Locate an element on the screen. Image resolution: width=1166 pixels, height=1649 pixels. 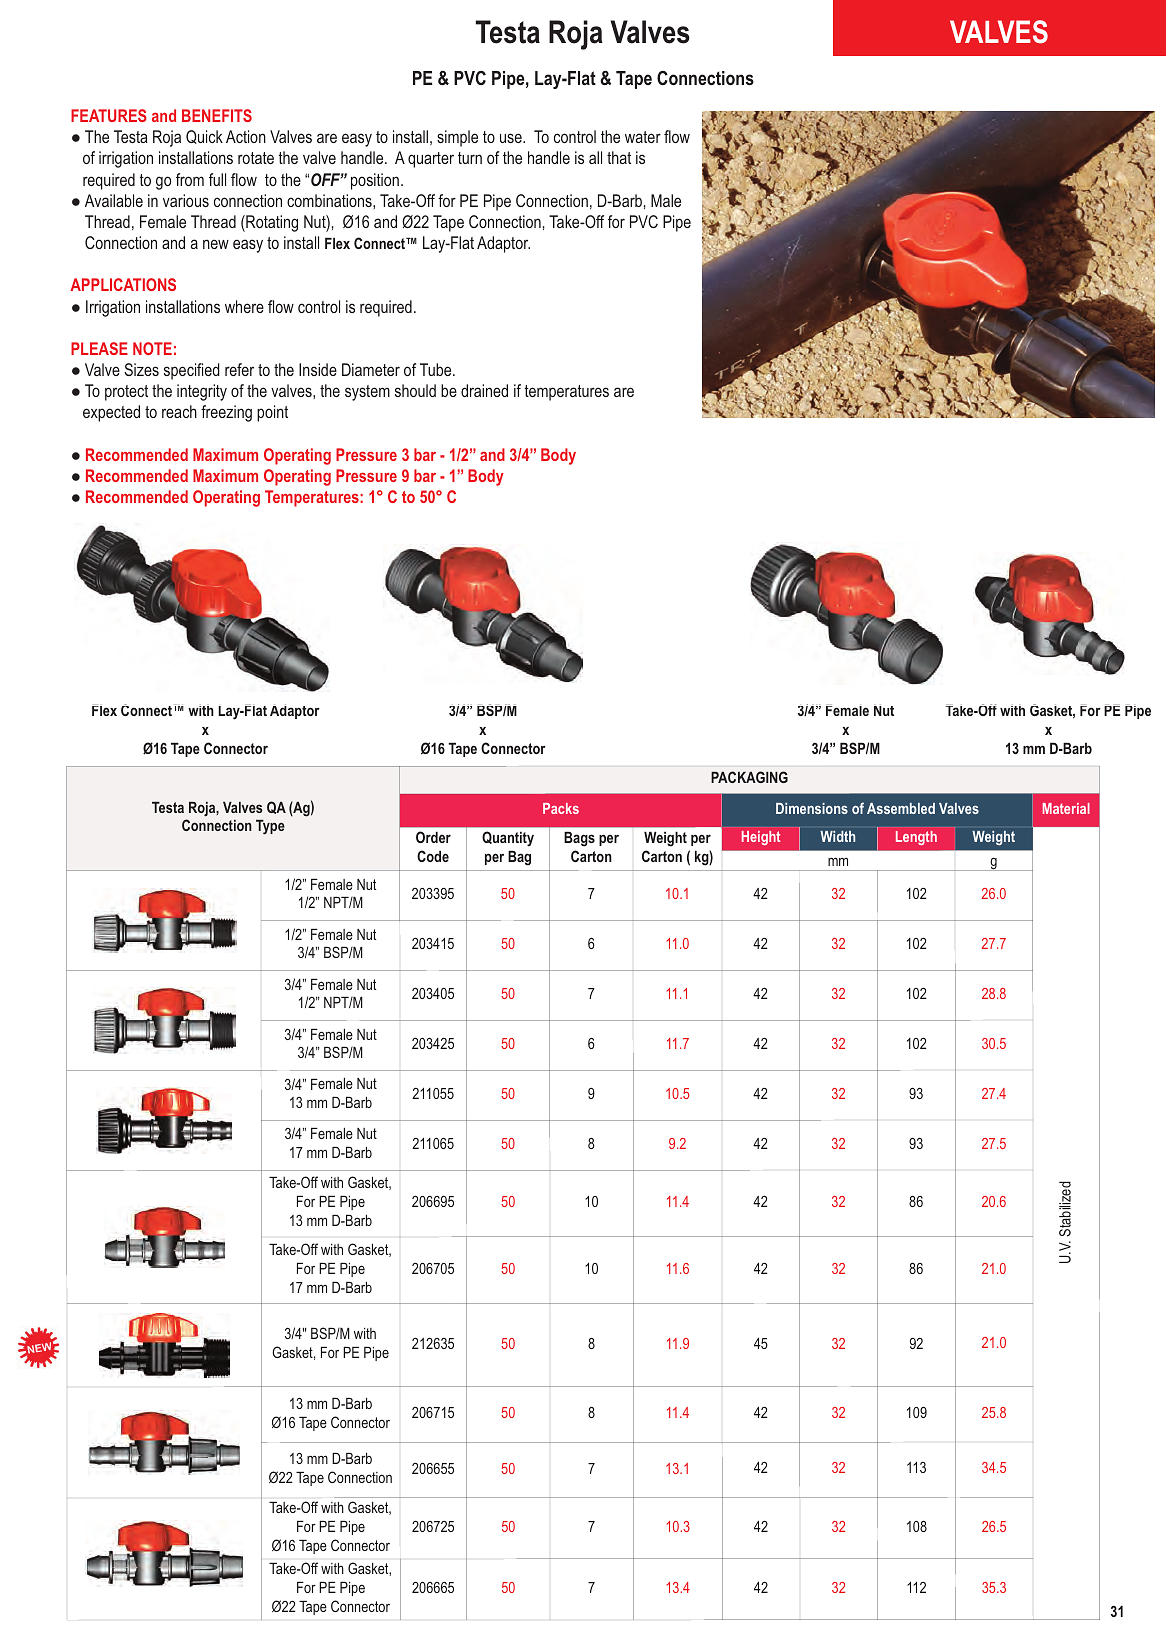
where is located at coordinates (244, 306).
